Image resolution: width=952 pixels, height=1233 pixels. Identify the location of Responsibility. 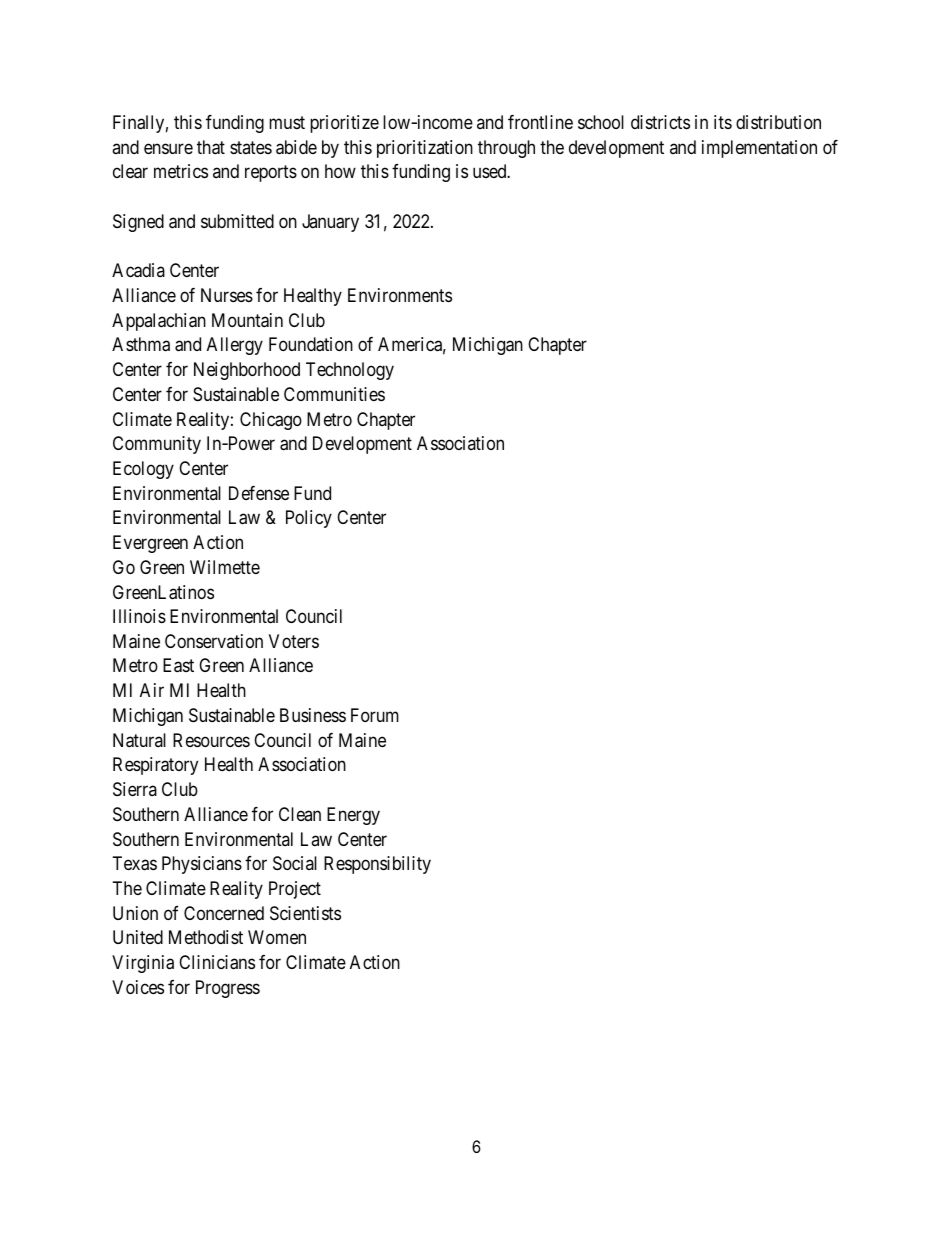
(377, 865).
